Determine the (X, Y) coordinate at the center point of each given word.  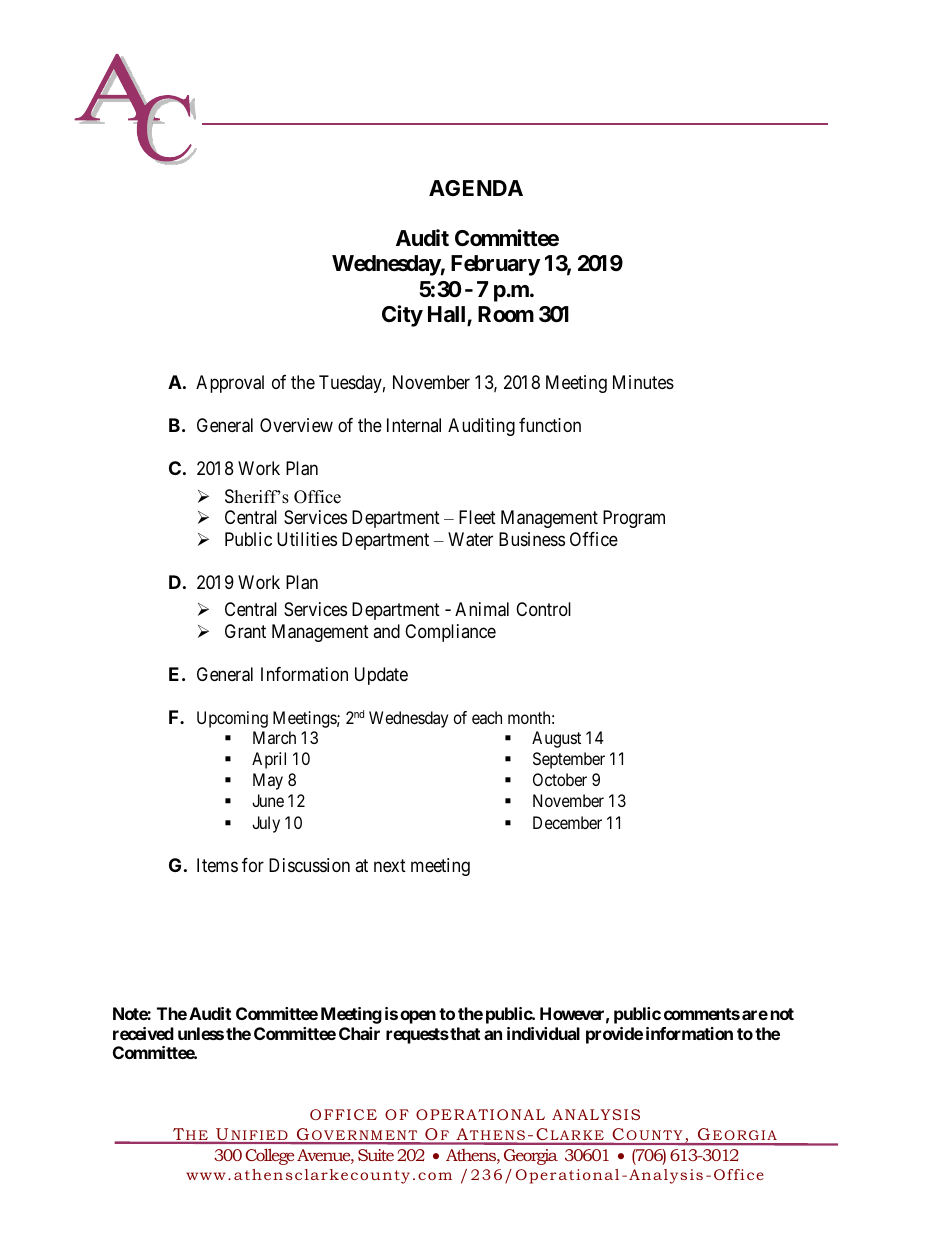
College (269, 1156)
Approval (230, 384)
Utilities (307, 539)
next (390, 866)
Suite (376, 1155)
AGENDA (476, 188)
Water (470, 539)
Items (217, 865)
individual (543, 1033)
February (495, 265)
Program (634, 519)
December (567, 822)
